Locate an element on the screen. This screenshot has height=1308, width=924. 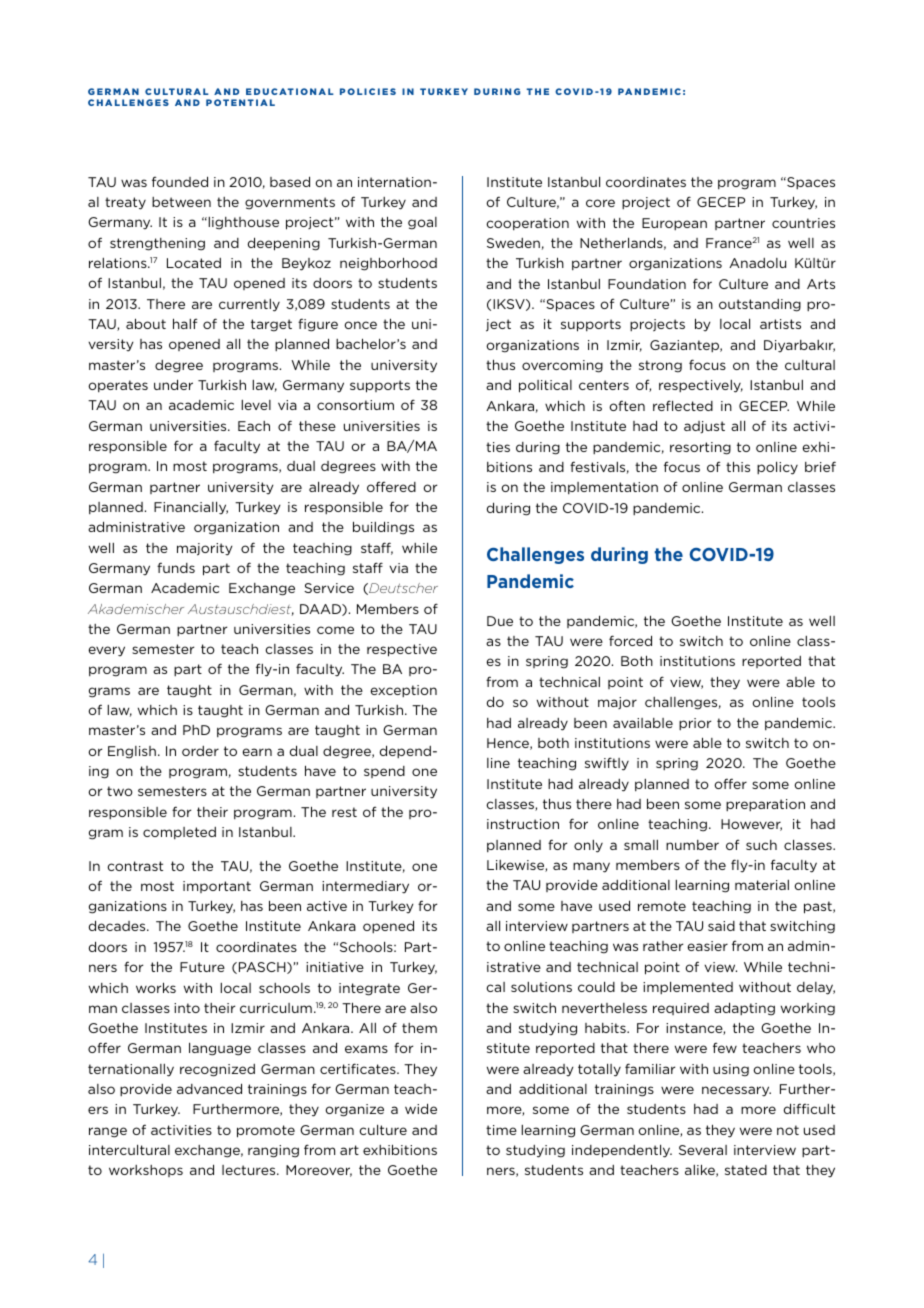
level is located at coordinates (256, 405).
